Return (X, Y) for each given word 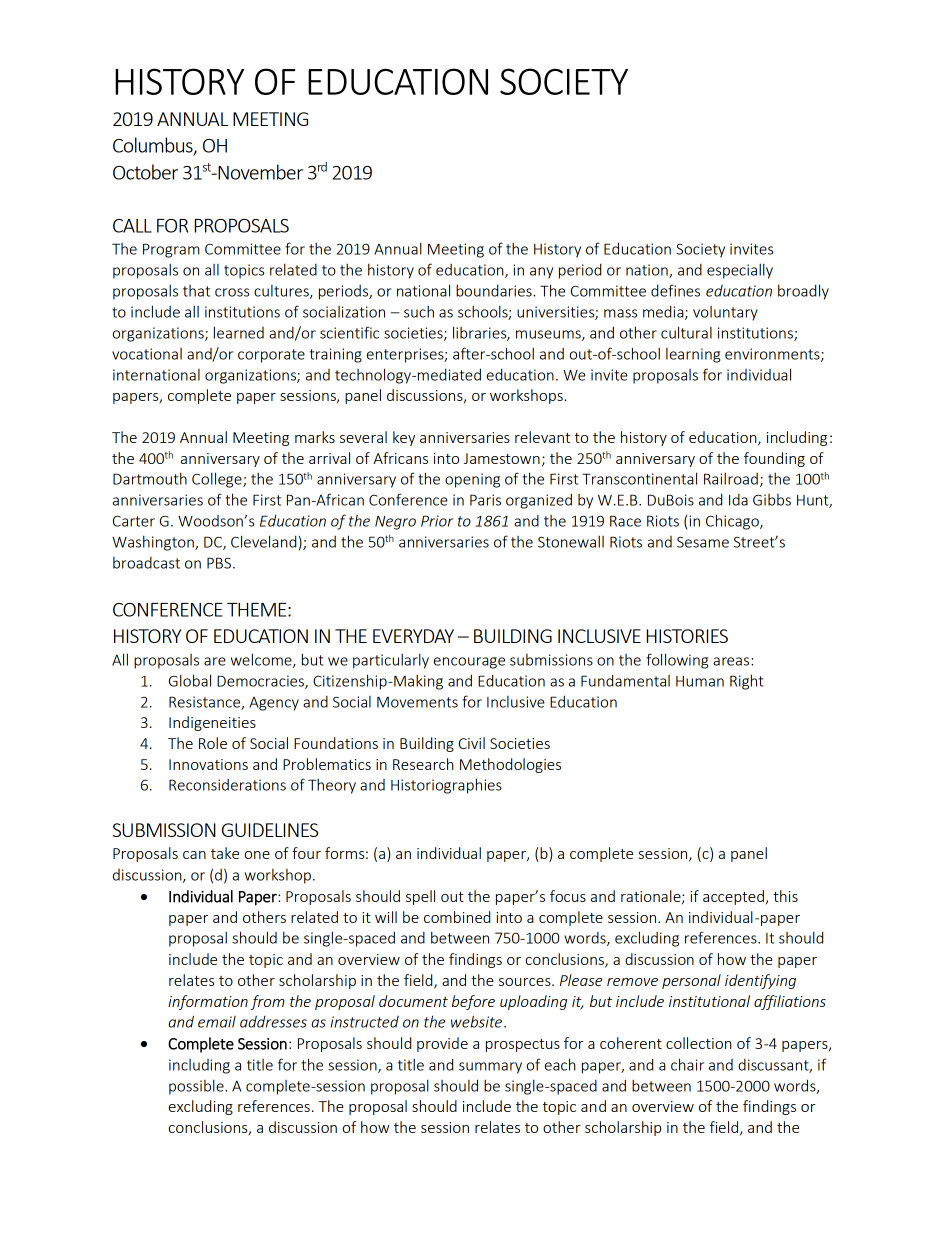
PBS (219, 563)
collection (699, 1043)
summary (490, 1068)
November (259, 172)
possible (197, 1087)
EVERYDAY (413, 636)
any (541, 273)
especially (740, 271)
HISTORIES (687, 636)
